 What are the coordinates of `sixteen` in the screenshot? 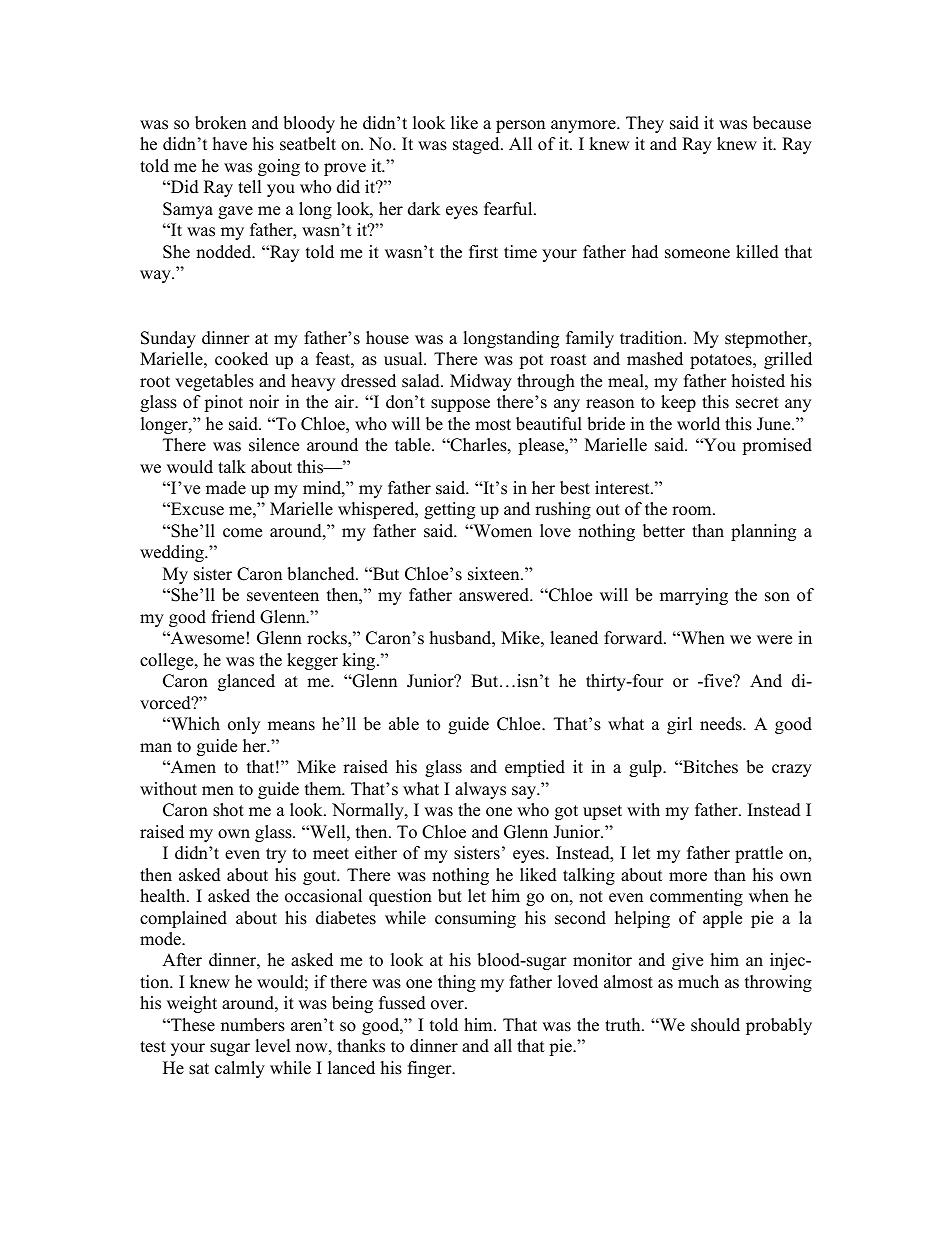 It's located at (495, 574).
